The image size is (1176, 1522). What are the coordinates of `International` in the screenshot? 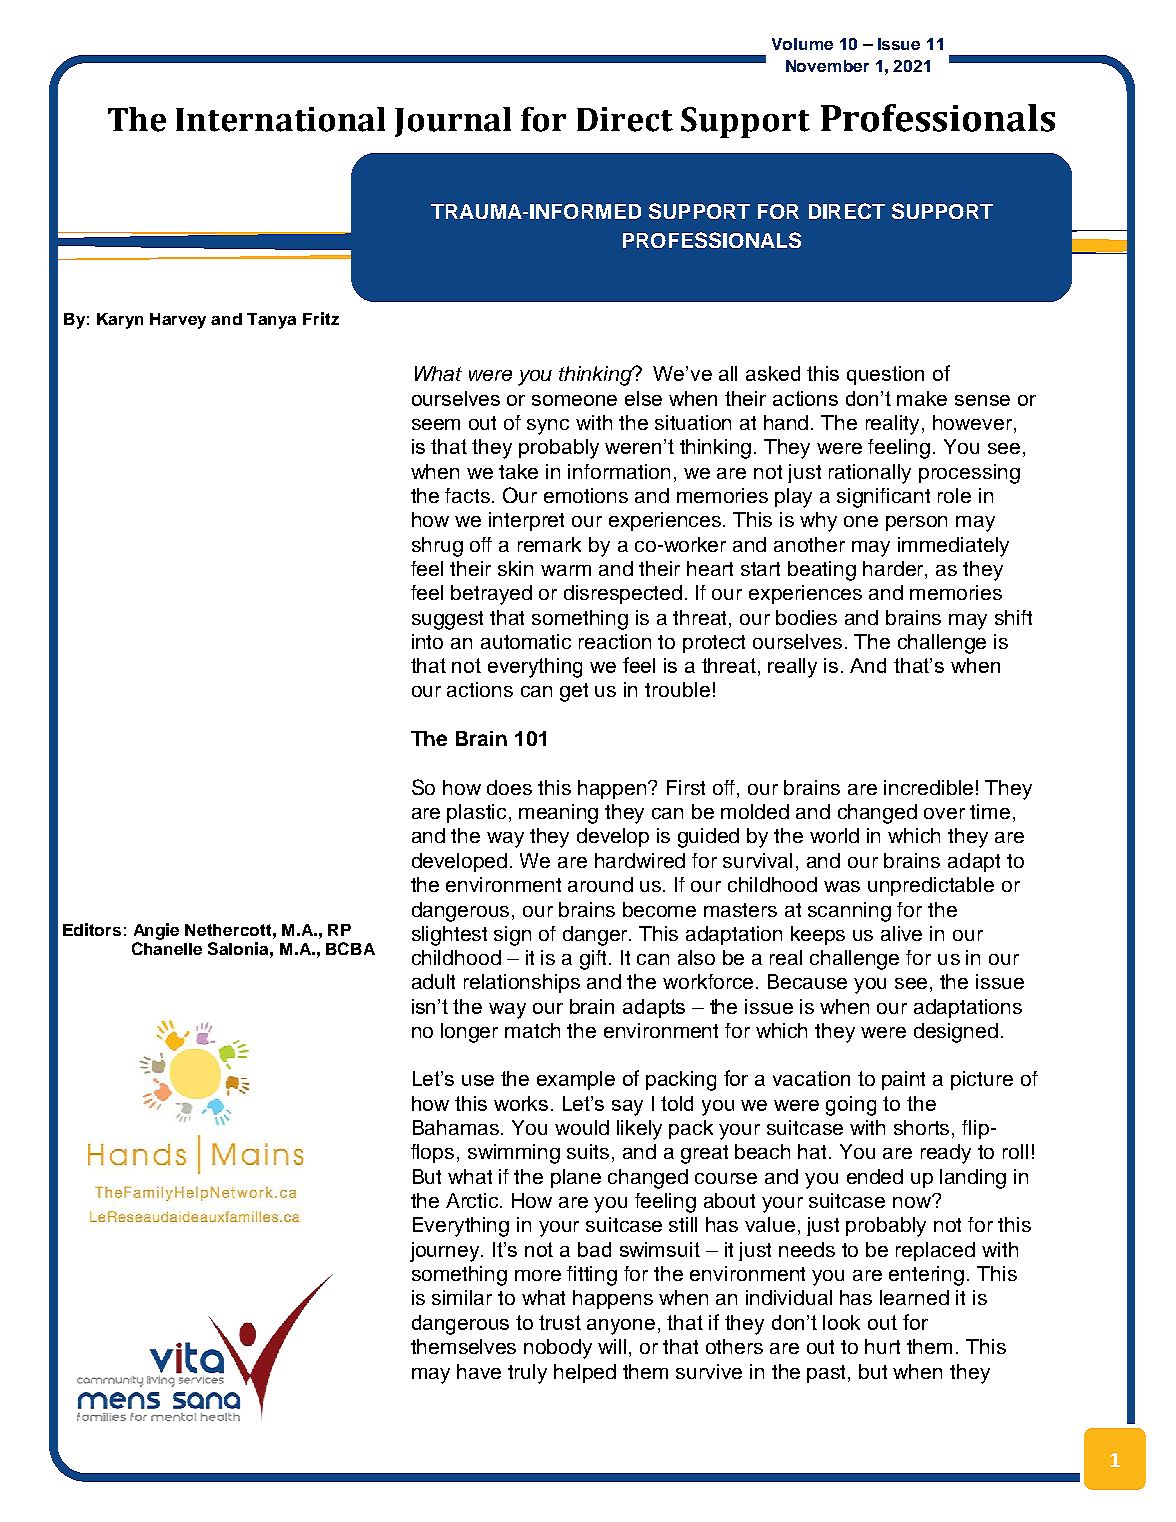 It's located at (280, 119).
